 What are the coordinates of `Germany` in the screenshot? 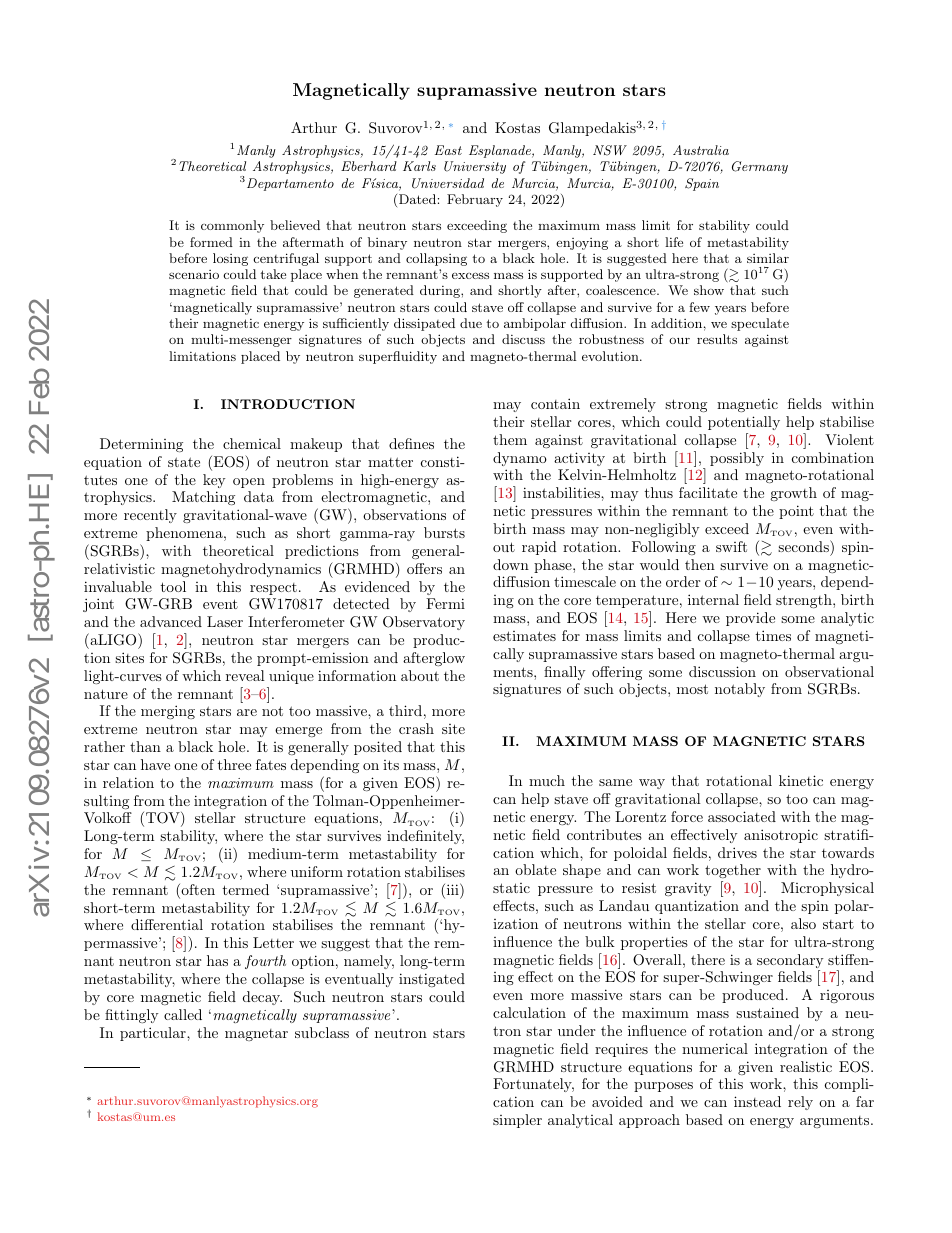 It's located at (760, 167).
